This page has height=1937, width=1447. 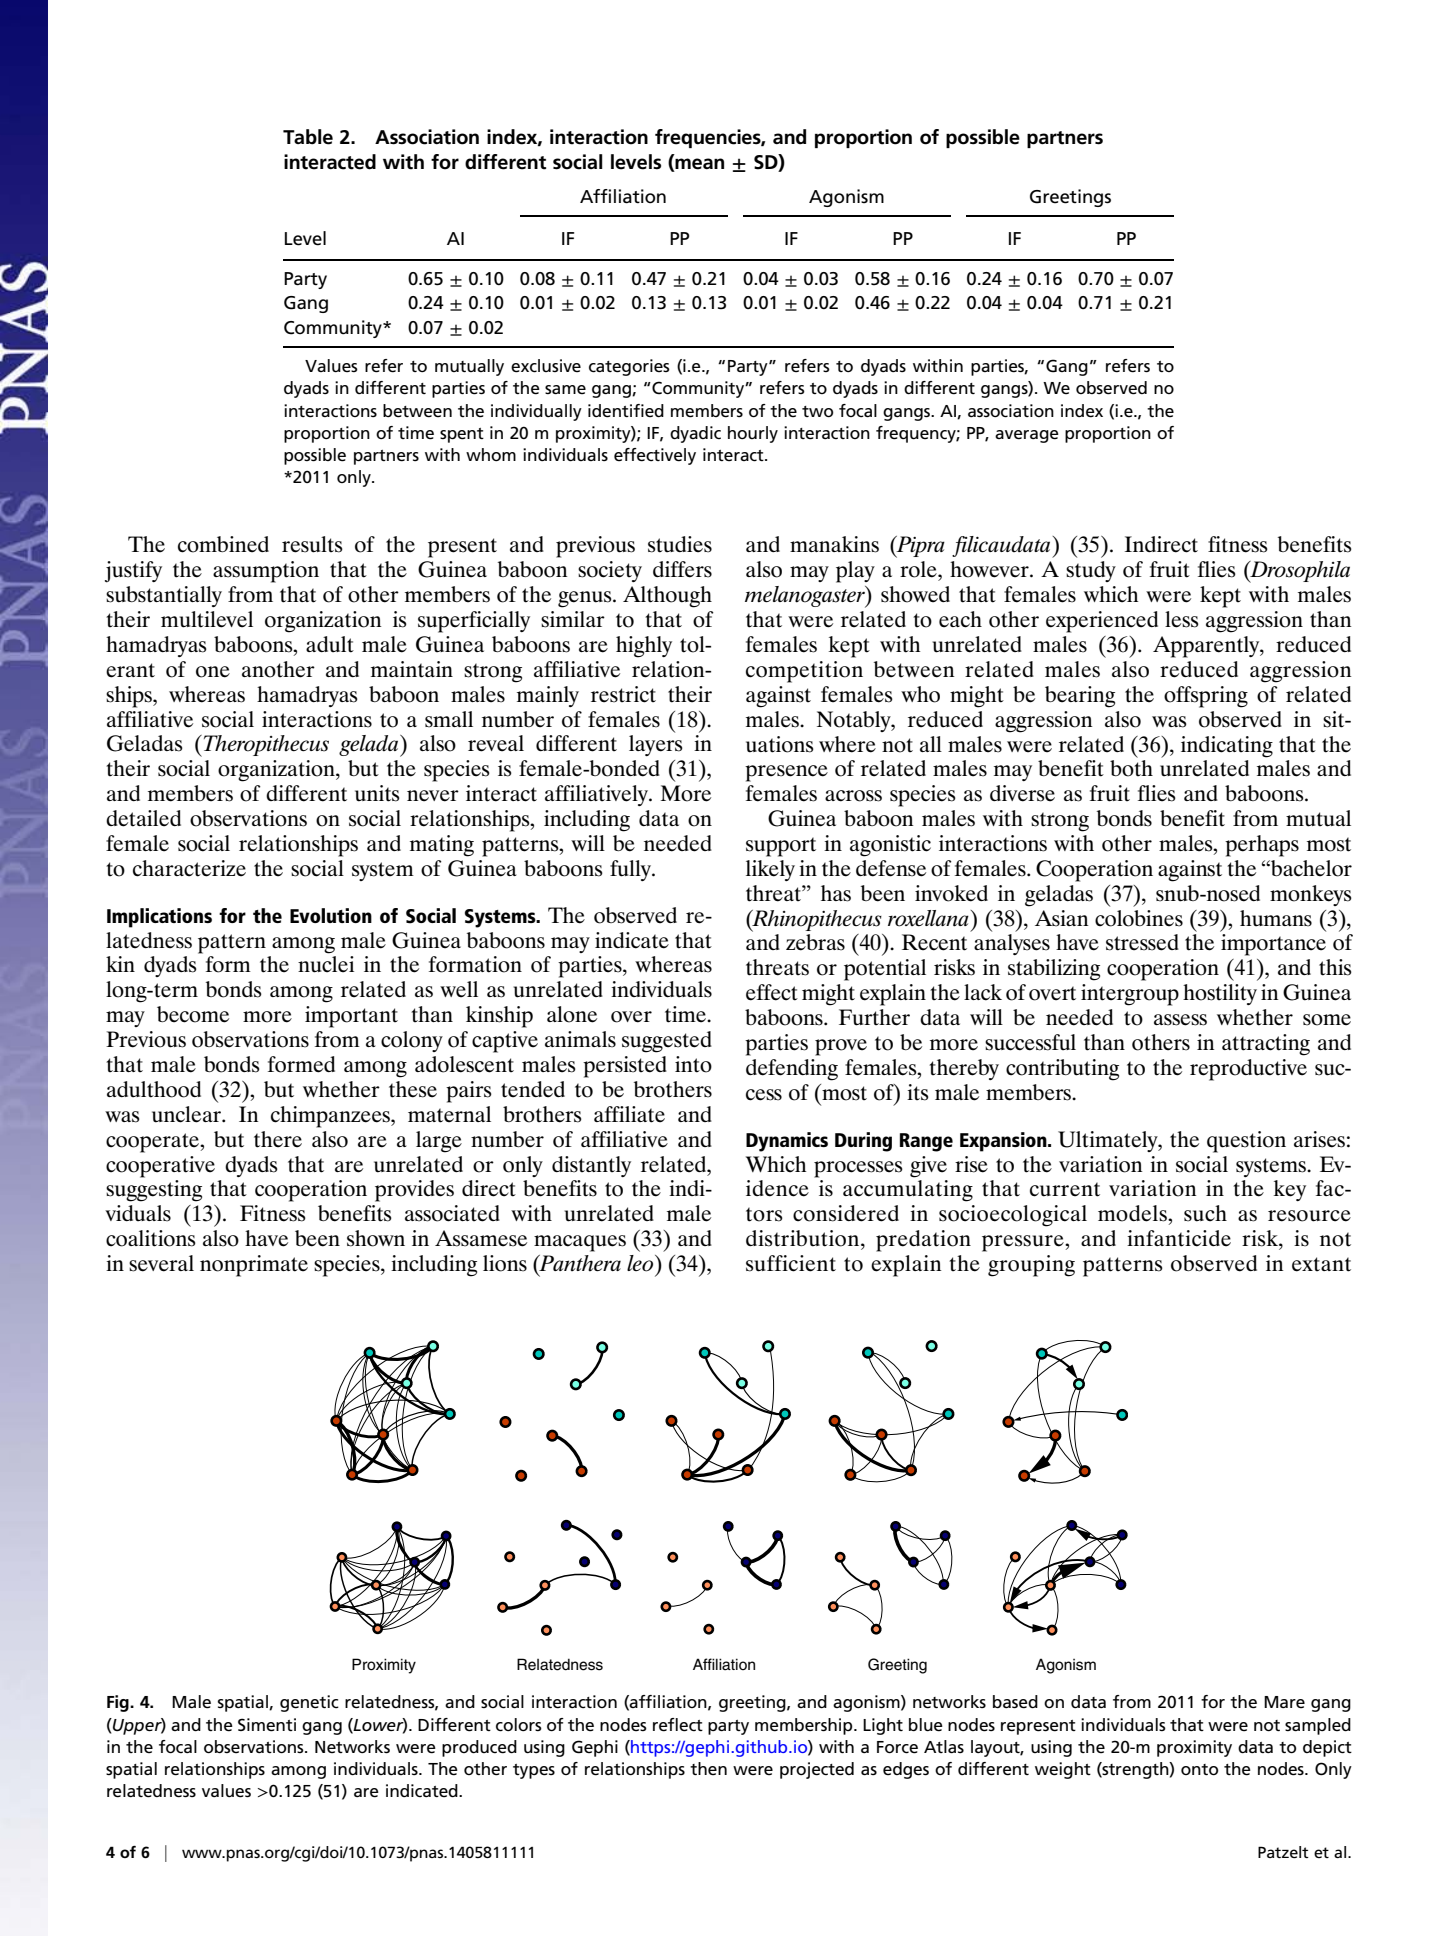 What do you see at coordinates (770, 870) in the page?
I see `likely` at bounding box center [770, 870].
